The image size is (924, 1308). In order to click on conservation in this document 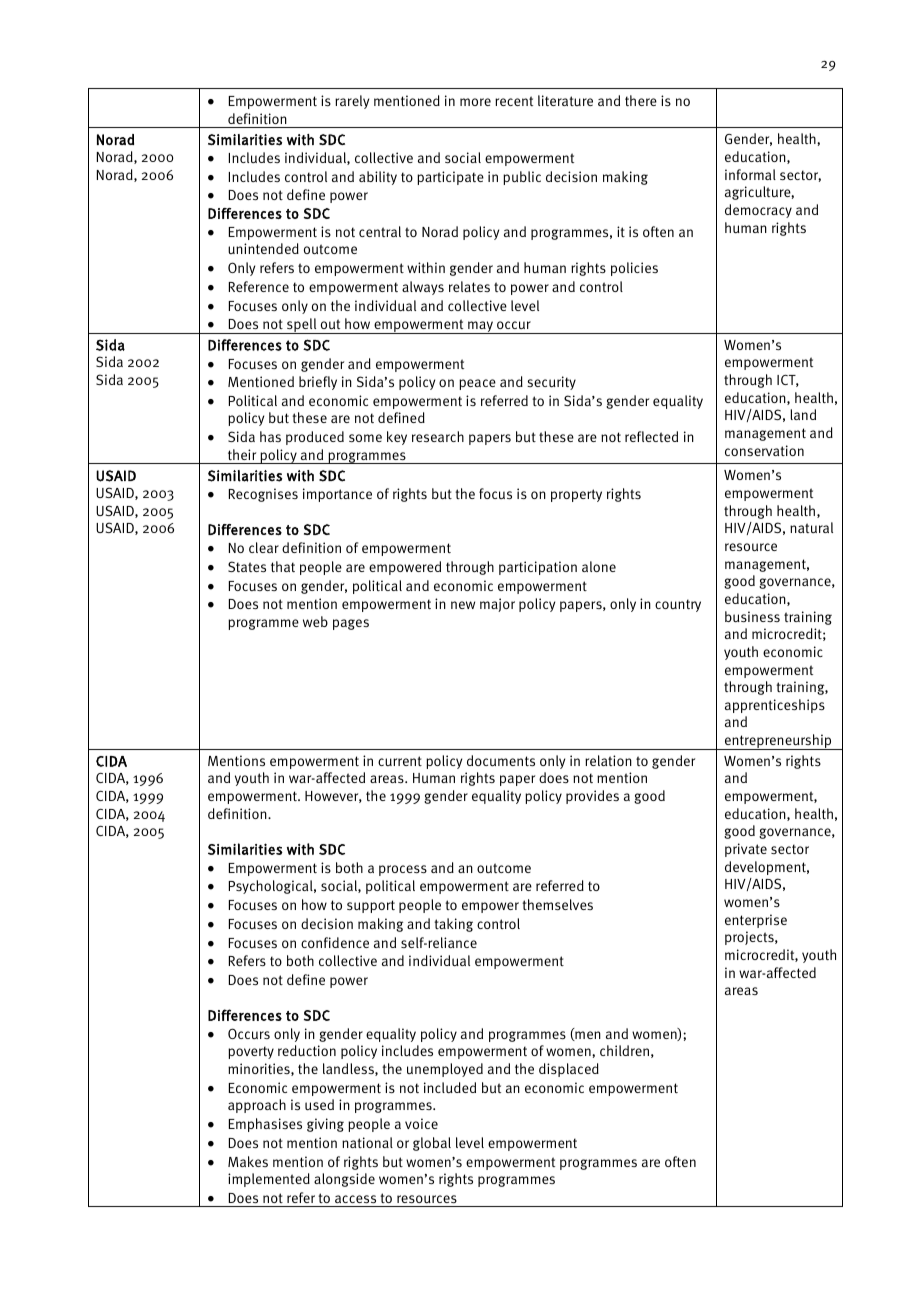, I will do `click(764, 450)`.
